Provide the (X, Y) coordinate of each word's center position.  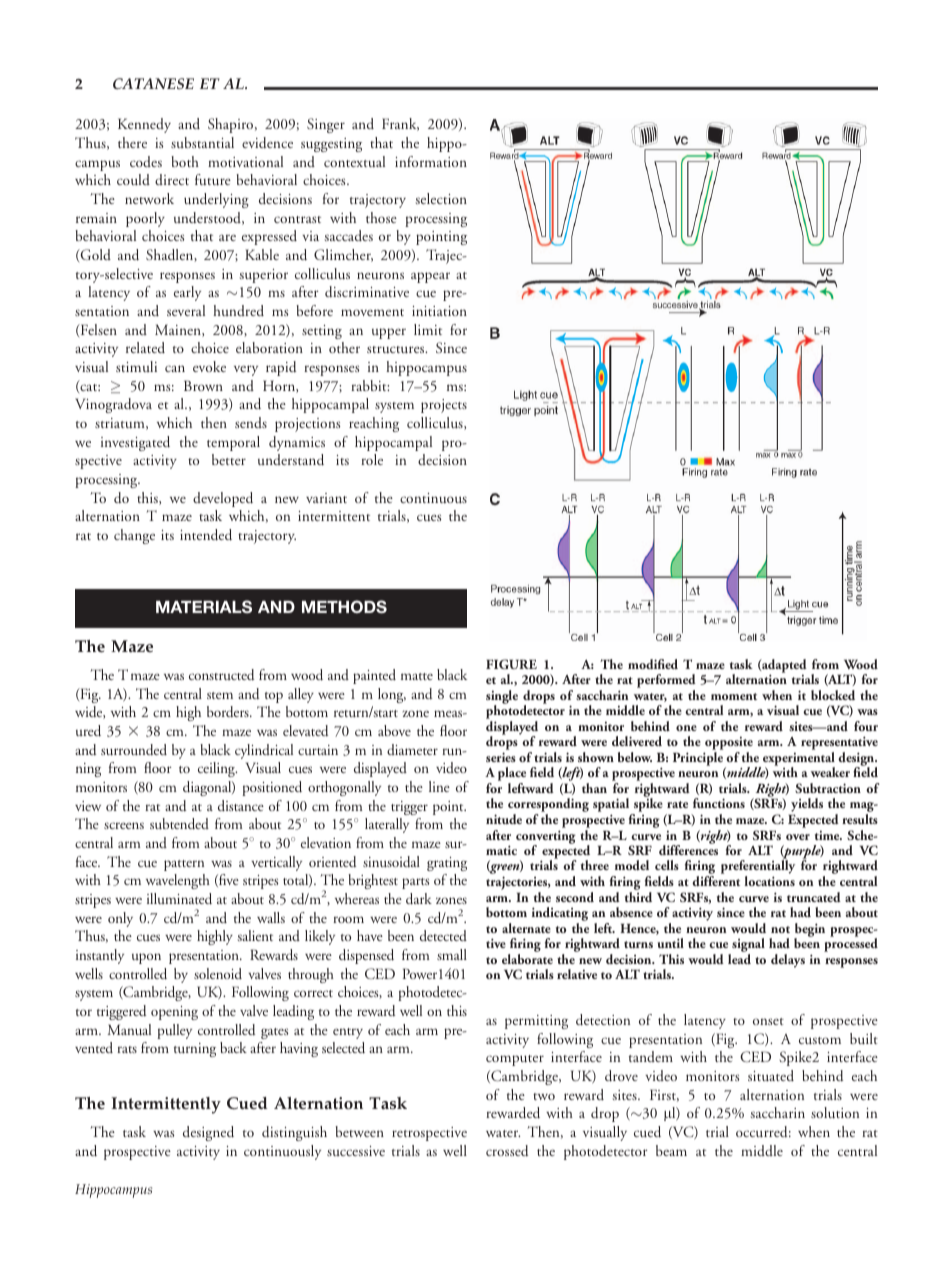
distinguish (294, 1133)
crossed (507, 1151)
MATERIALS (204, 606)
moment (734, 696)
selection (441, 198)
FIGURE (511, 664)
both (185, 161)
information (431, 161)
